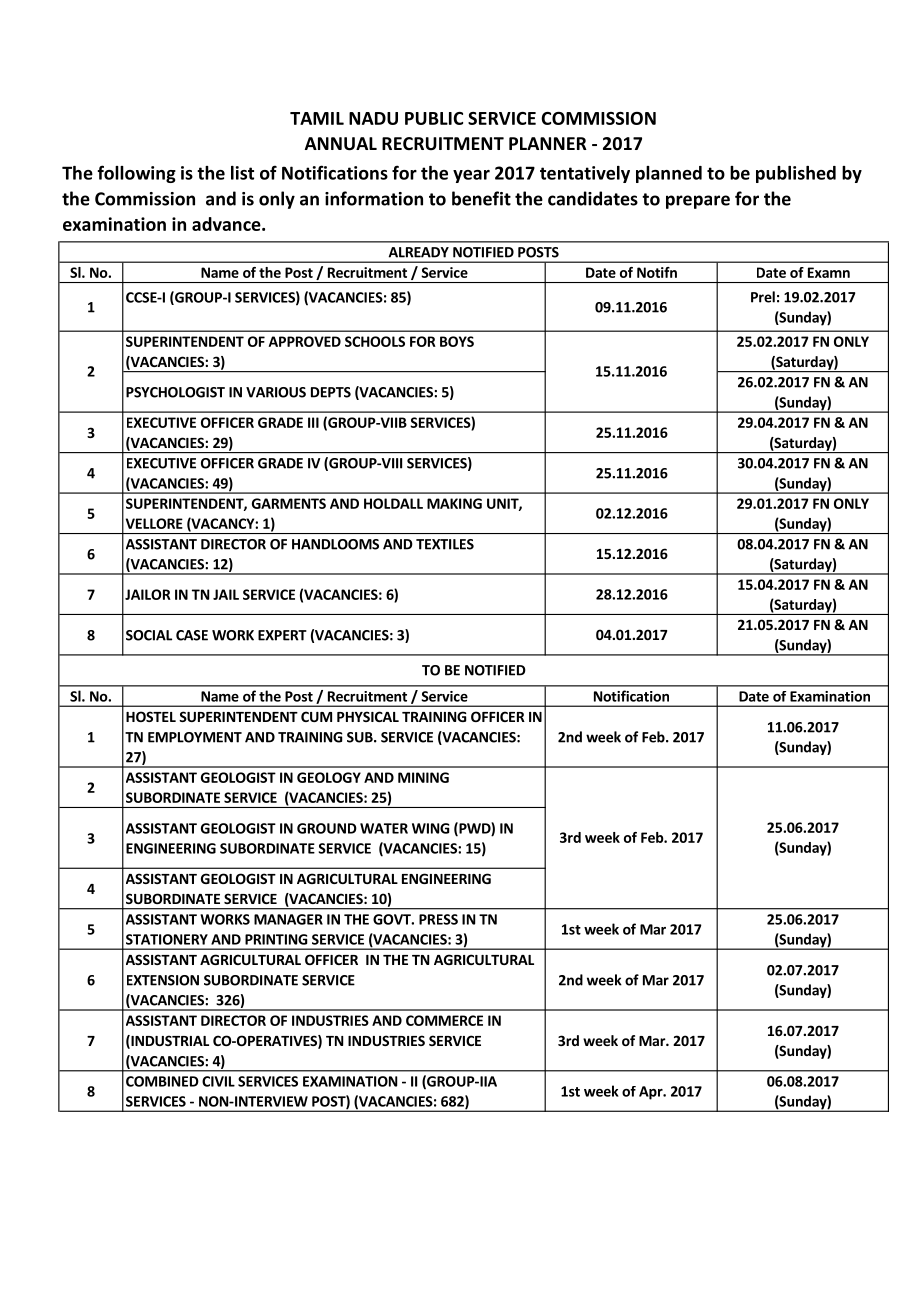  Describe the element at coordinates (471, 176) in the screenshot. I see `year` at that location.
